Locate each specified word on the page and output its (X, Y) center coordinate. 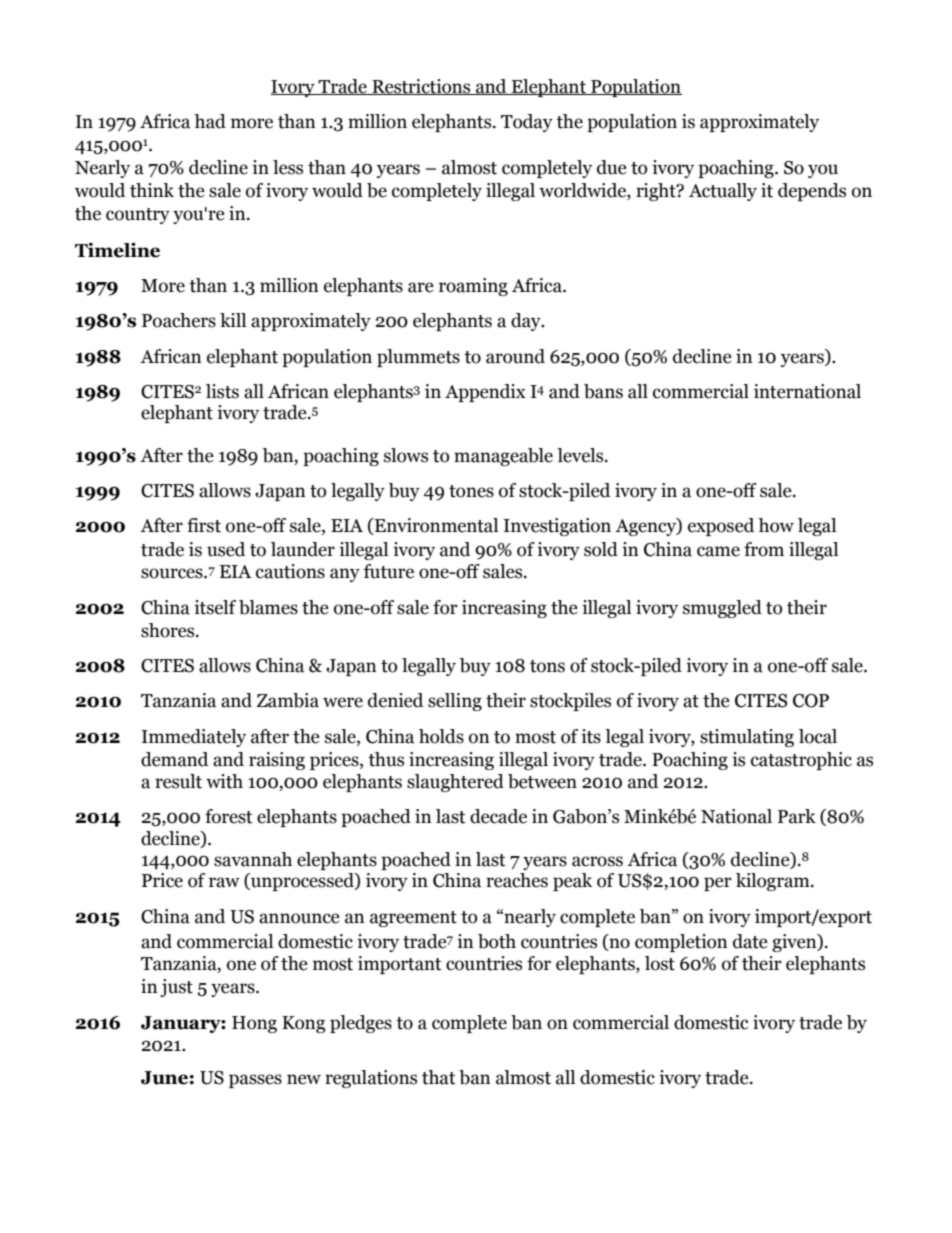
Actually (723, 192)
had (210, 121)
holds (441, 736)
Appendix (485, 393)
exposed (721, 527)
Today (527, 123)
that (439, 1077)
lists (222, 391)
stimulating (747, 738)
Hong (254, 1024)
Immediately (193, 738)
